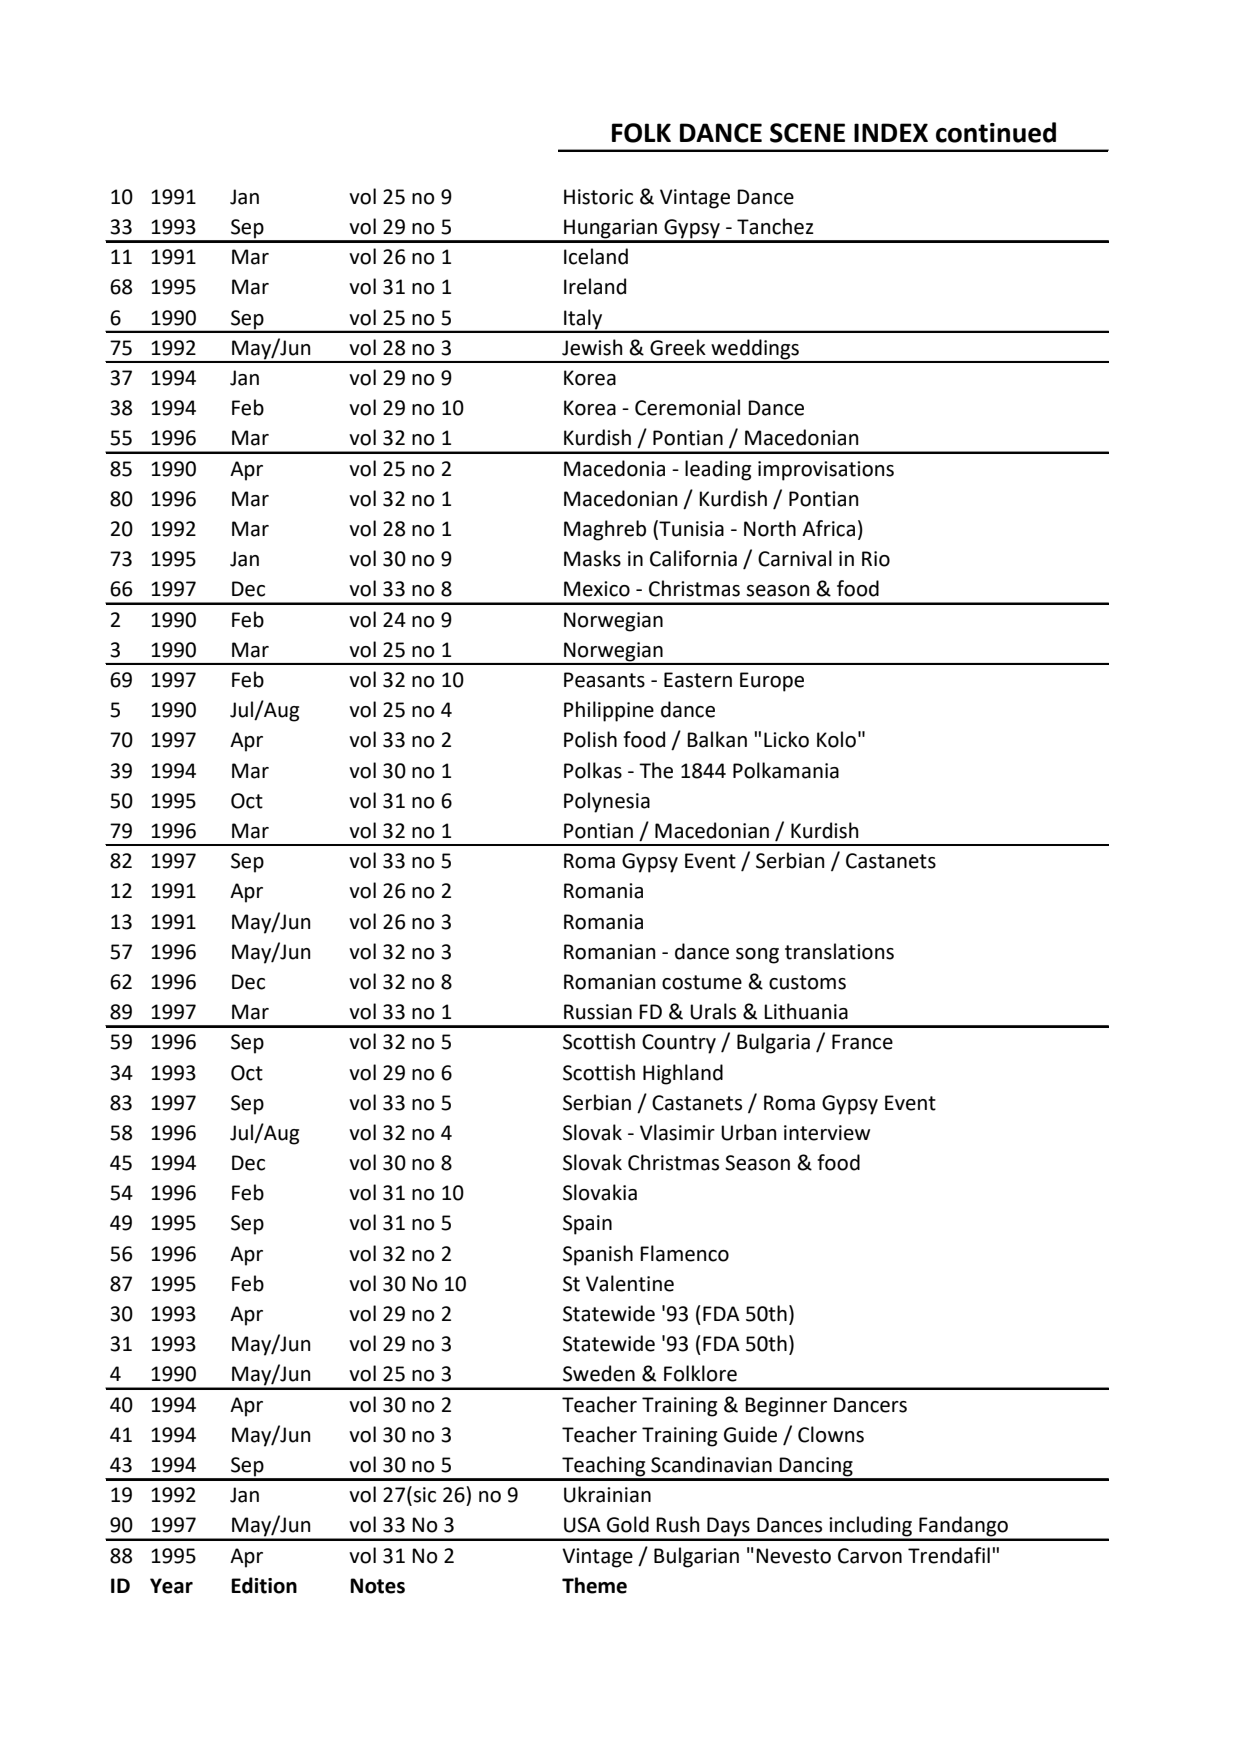  Describe the element at coordinates (590, 739) in the screenshot. I see `Polish` at that location.
